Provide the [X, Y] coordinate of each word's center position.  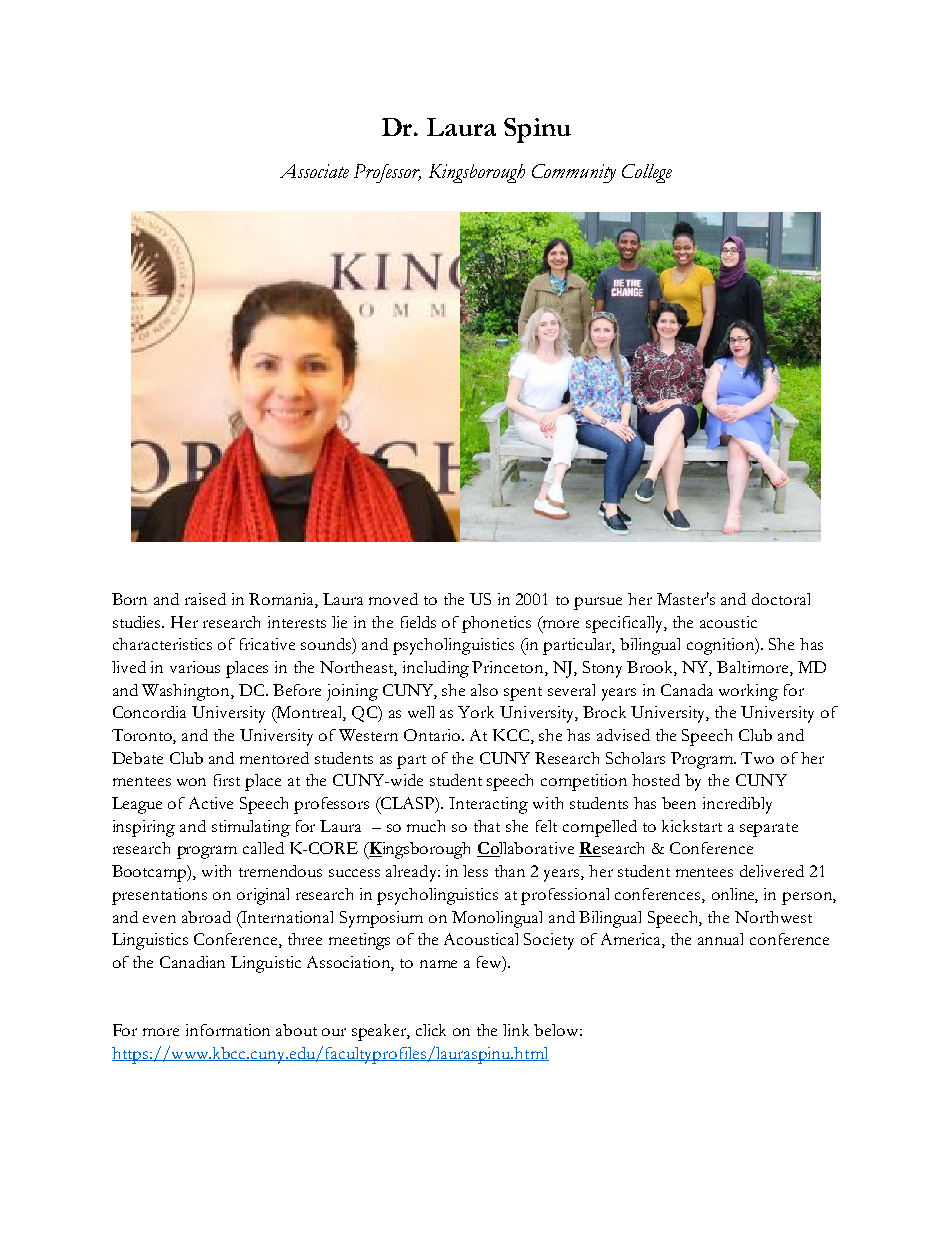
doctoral [781, 599]
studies [138, 622]
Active [211, 803]
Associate [314, 171]
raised [205, 599]
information [228, 1030]
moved [393, 599]
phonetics [496, 624]
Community [574, 173]
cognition [722, 646]
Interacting [488, 805]
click [431, 1030]
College [647, 173]
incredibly [737, 805]
